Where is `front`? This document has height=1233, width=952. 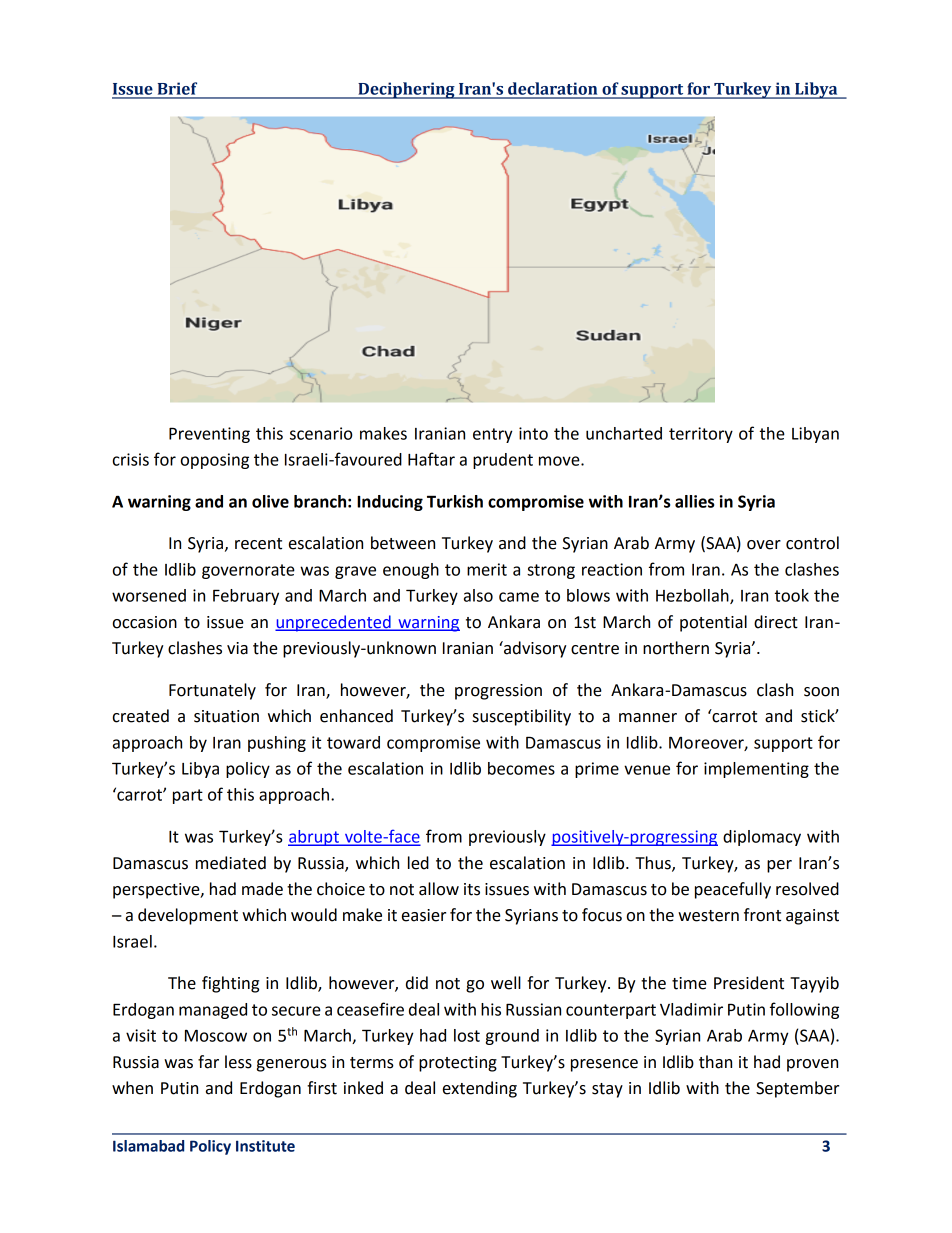
front is located at coordinates (762, 915).
